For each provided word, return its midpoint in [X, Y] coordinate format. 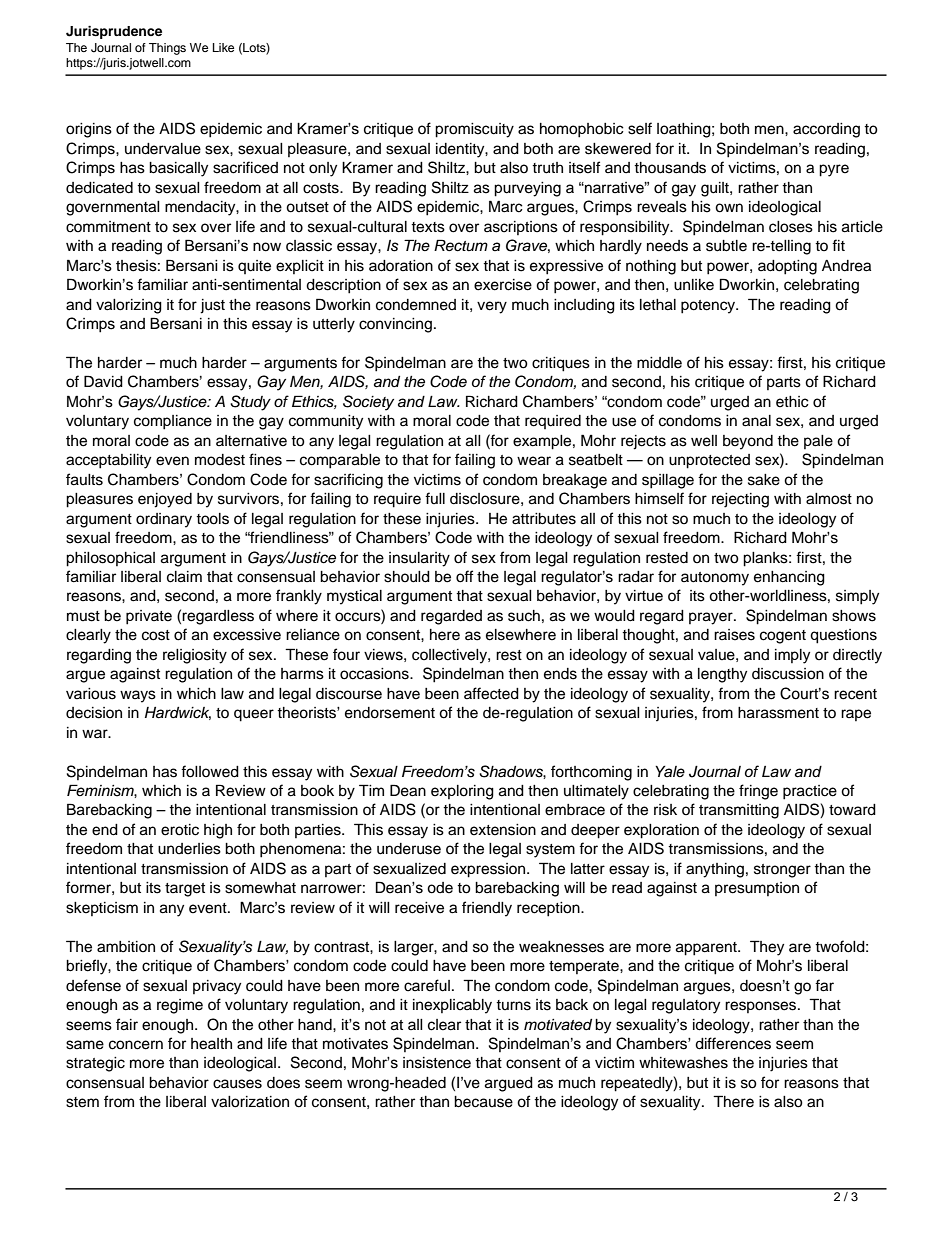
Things [167, 49]
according [826, 130]
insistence [437, 1063]
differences [733, 1043]
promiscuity [474, 130]
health [211, 1044]
